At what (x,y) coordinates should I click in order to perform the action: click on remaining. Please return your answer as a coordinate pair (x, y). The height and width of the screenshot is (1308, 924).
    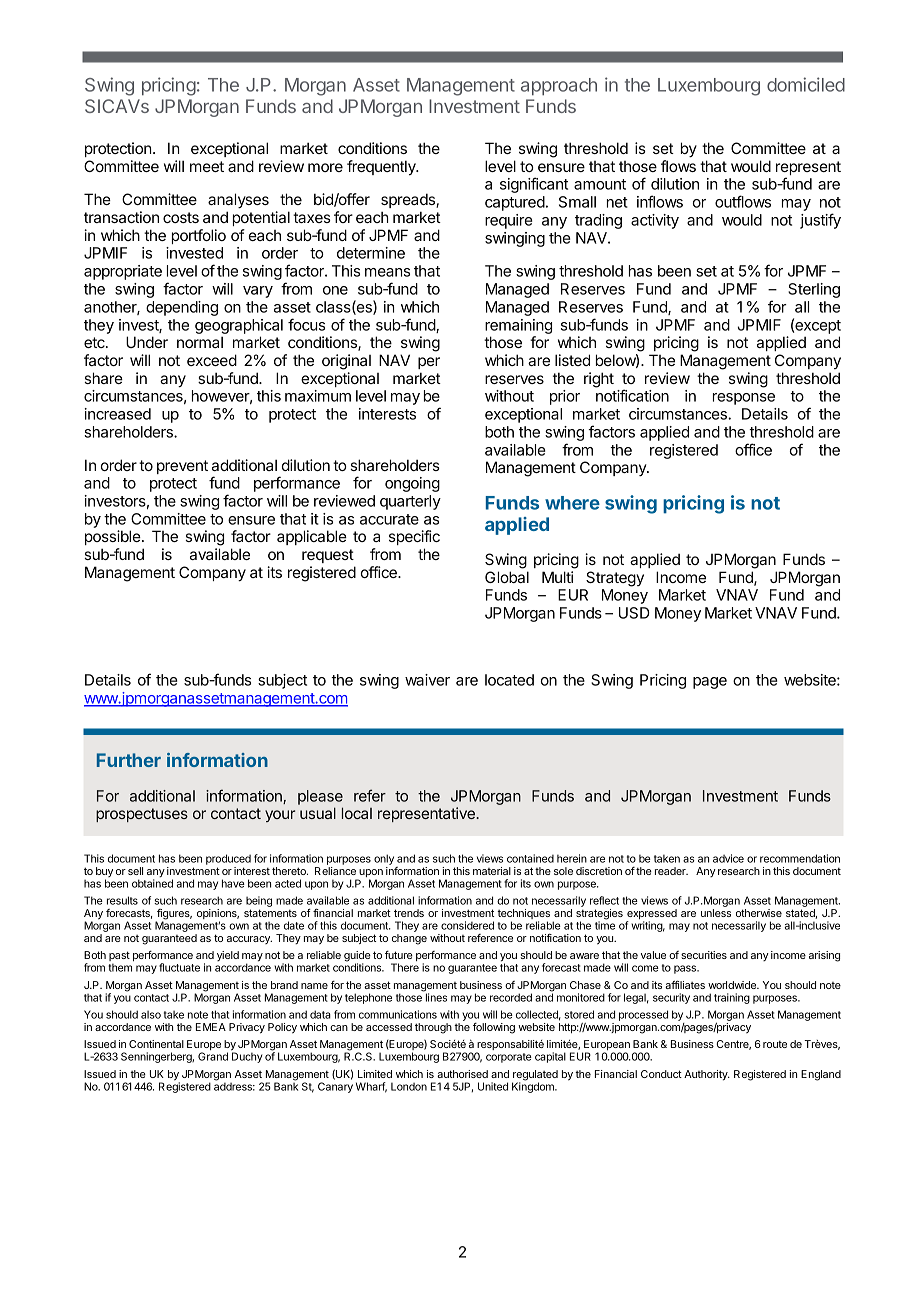
    Looking at the image, I should click on (518, 326).
